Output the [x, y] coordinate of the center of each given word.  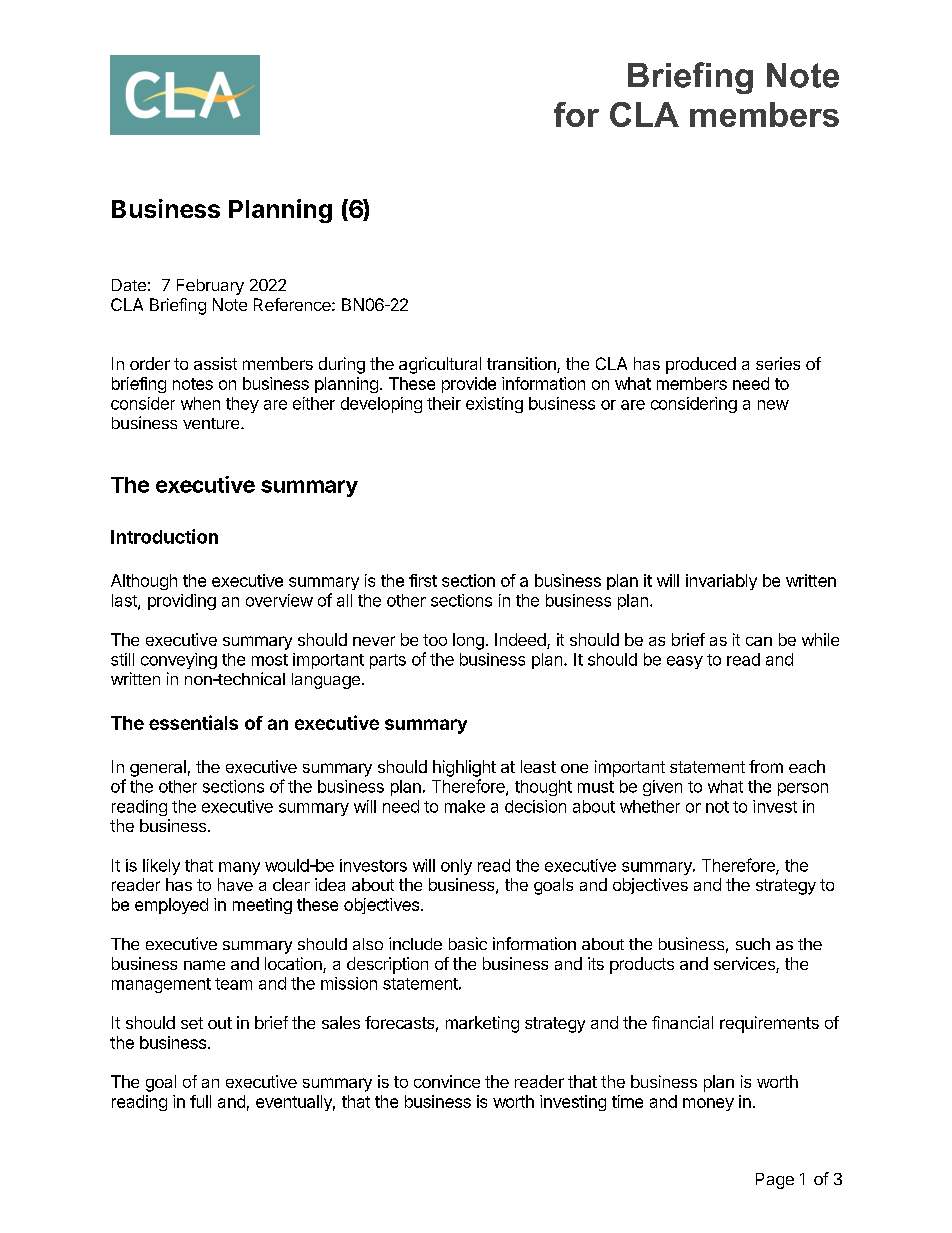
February [210, 287]
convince [447, 1081]
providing [182, 602]
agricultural [440, 365]
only [456, 867]
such [753, 944]
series [778, 363]
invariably [721, 582]
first [423, 580]
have [235, 884]
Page [775, 1181]
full [200, 1101]
